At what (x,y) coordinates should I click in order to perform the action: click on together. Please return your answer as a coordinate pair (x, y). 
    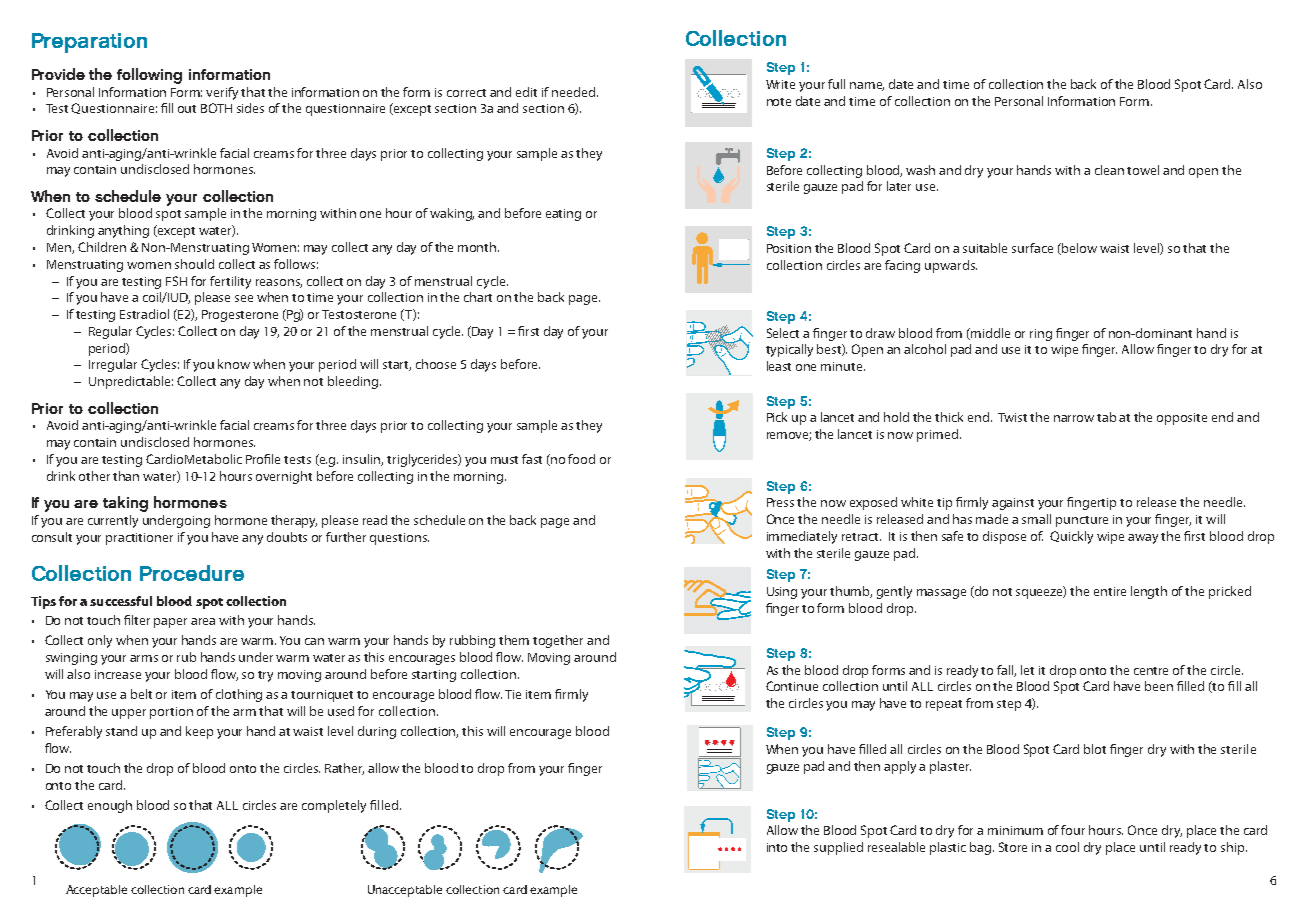
    Looking at the image, I should click on (558, 641).
